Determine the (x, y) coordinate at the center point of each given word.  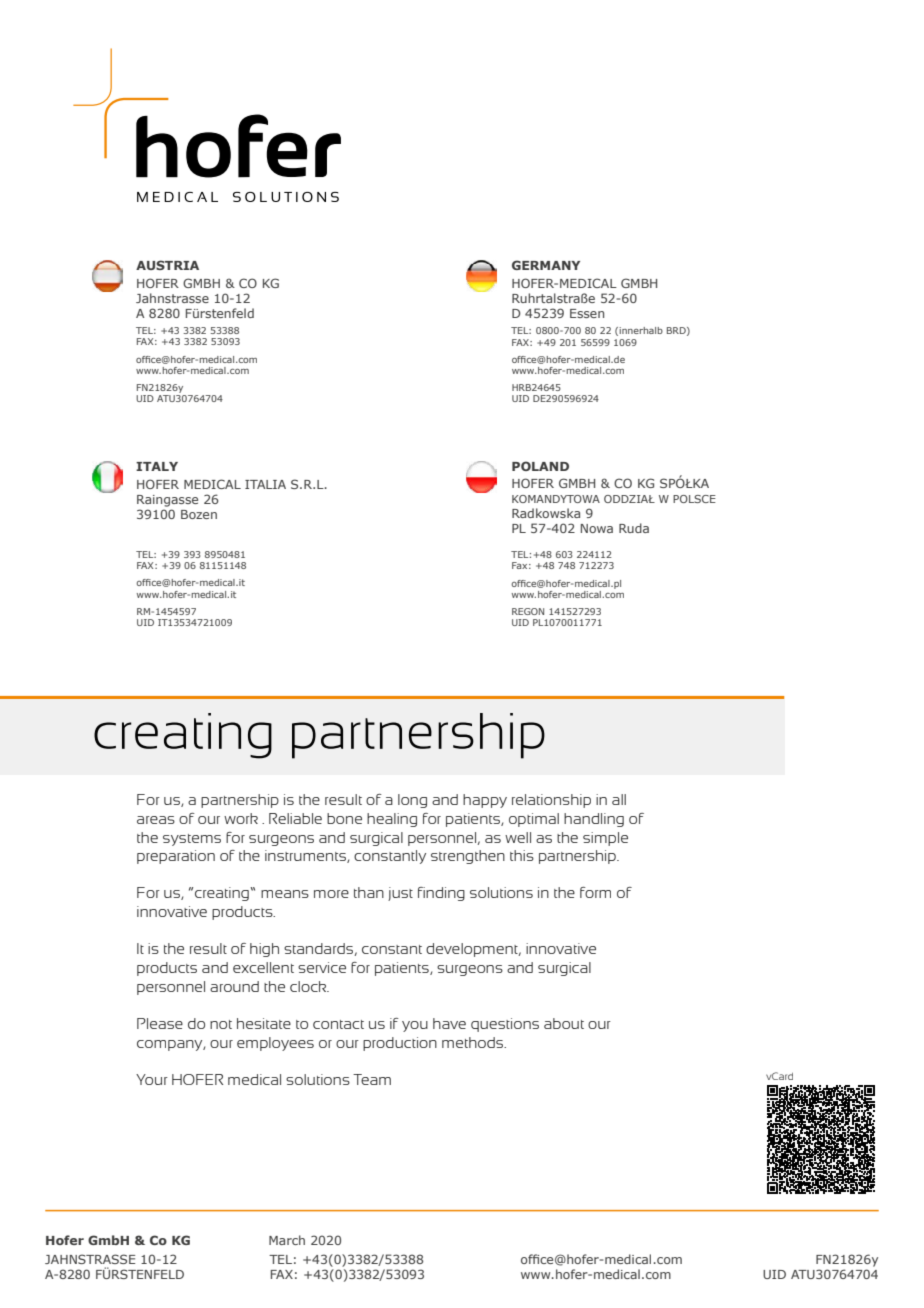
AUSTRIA (167, 265)
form (595, 892)
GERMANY (546, 265)
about (564, 1023)
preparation (176, 857)
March (287, 1240)
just (400, 894)
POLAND (540, 466)
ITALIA (265, 484)
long (412, 801)
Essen (587, 313)
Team (372, 1079)
